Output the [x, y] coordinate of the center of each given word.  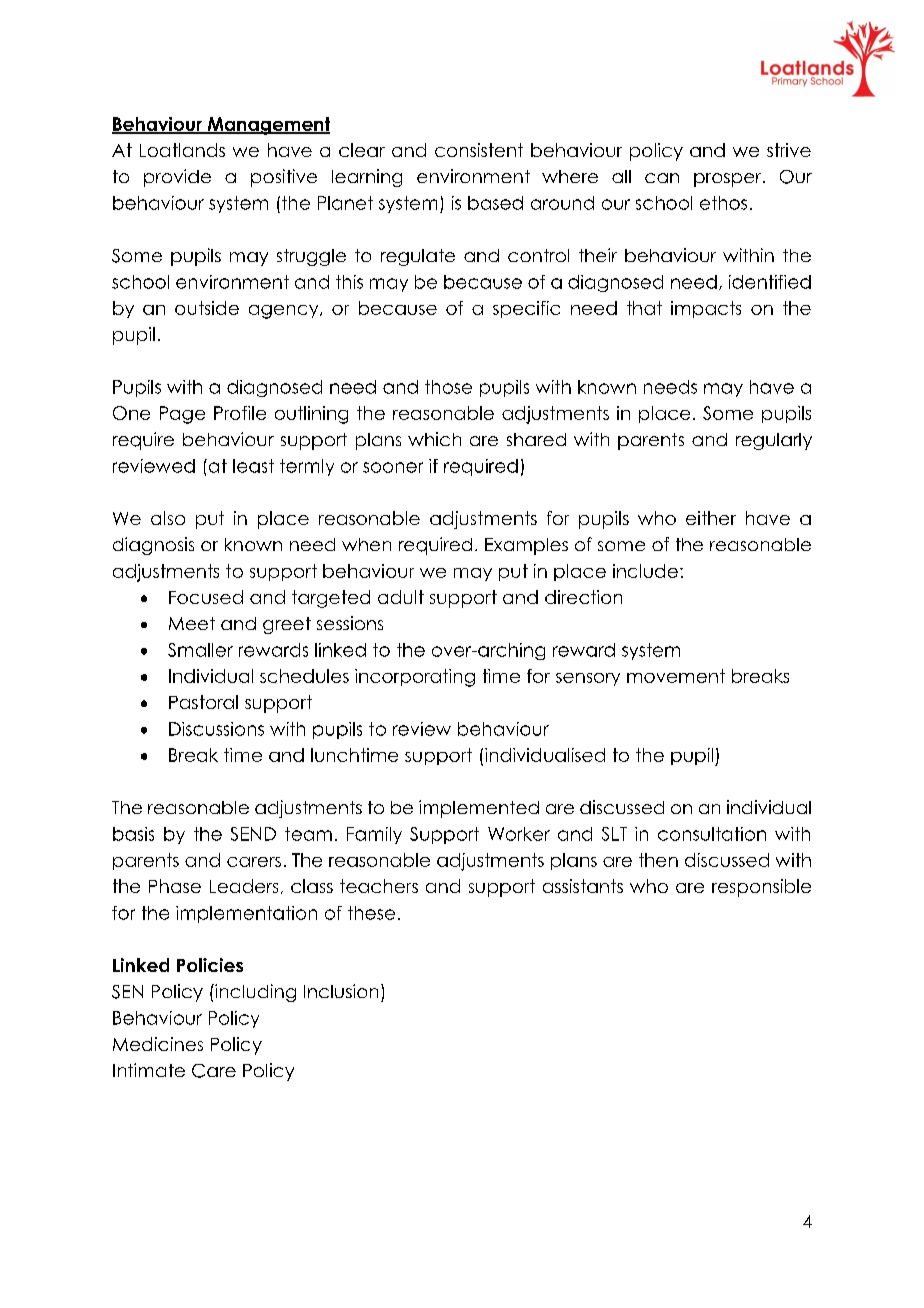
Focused [206, 597]
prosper [729, 180]
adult [401, 597]
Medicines [158, 1044]
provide [177, 178]
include [645, 571]
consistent [479, 150]
